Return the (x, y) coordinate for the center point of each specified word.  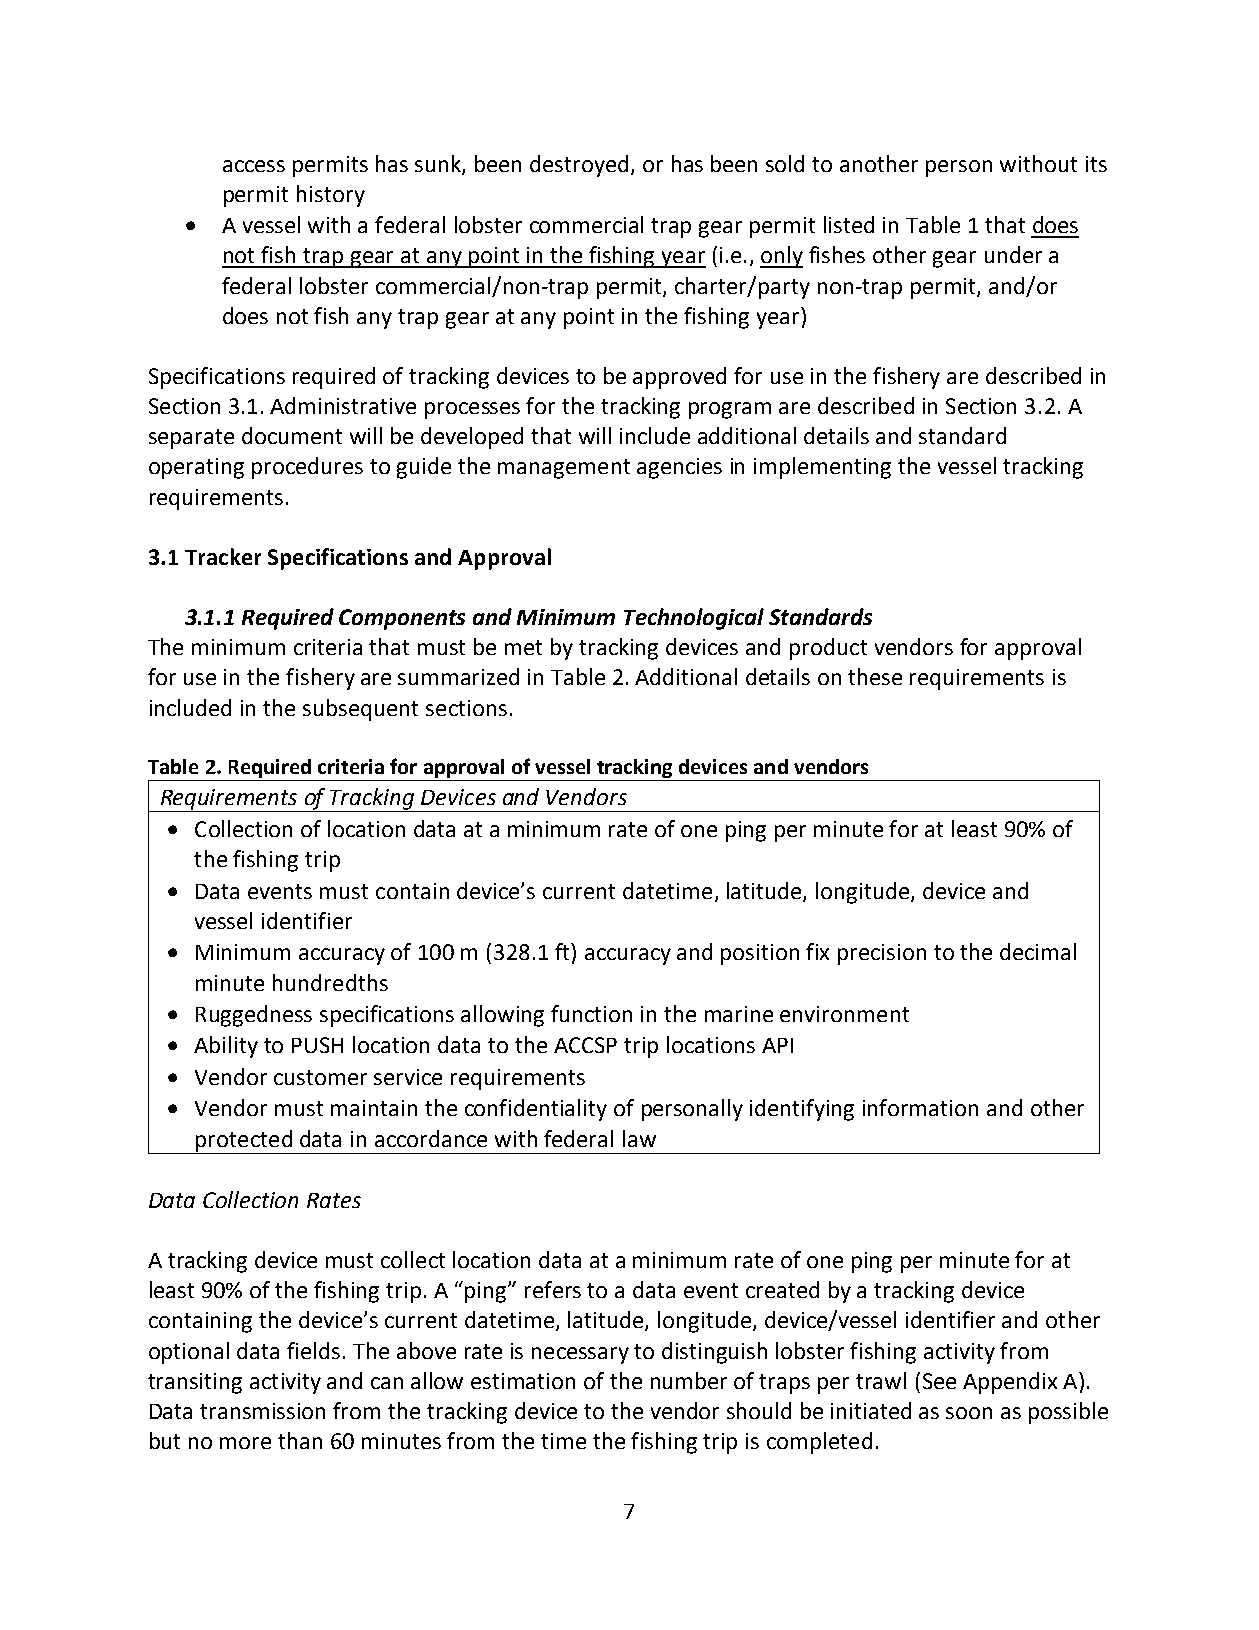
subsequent (360, 710)
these (875, 676)
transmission (262, 1411)
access (254, 166)
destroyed (579, 166)
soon (969, 1413)
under (1013, 254)
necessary (580, 1355)
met (523, 647)
